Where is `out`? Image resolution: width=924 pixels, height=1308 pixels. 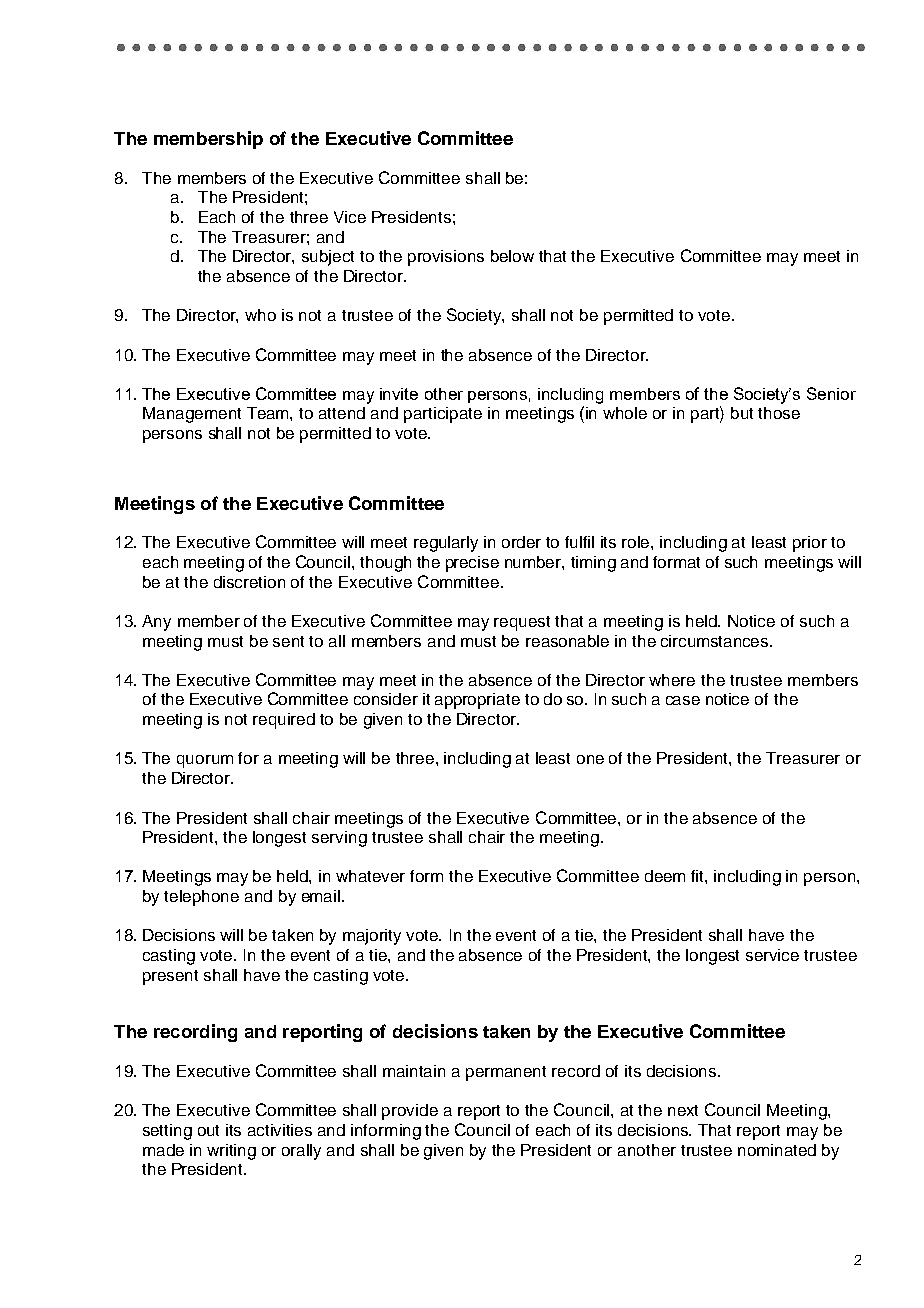
out is located at coordinates (208, 1130).
